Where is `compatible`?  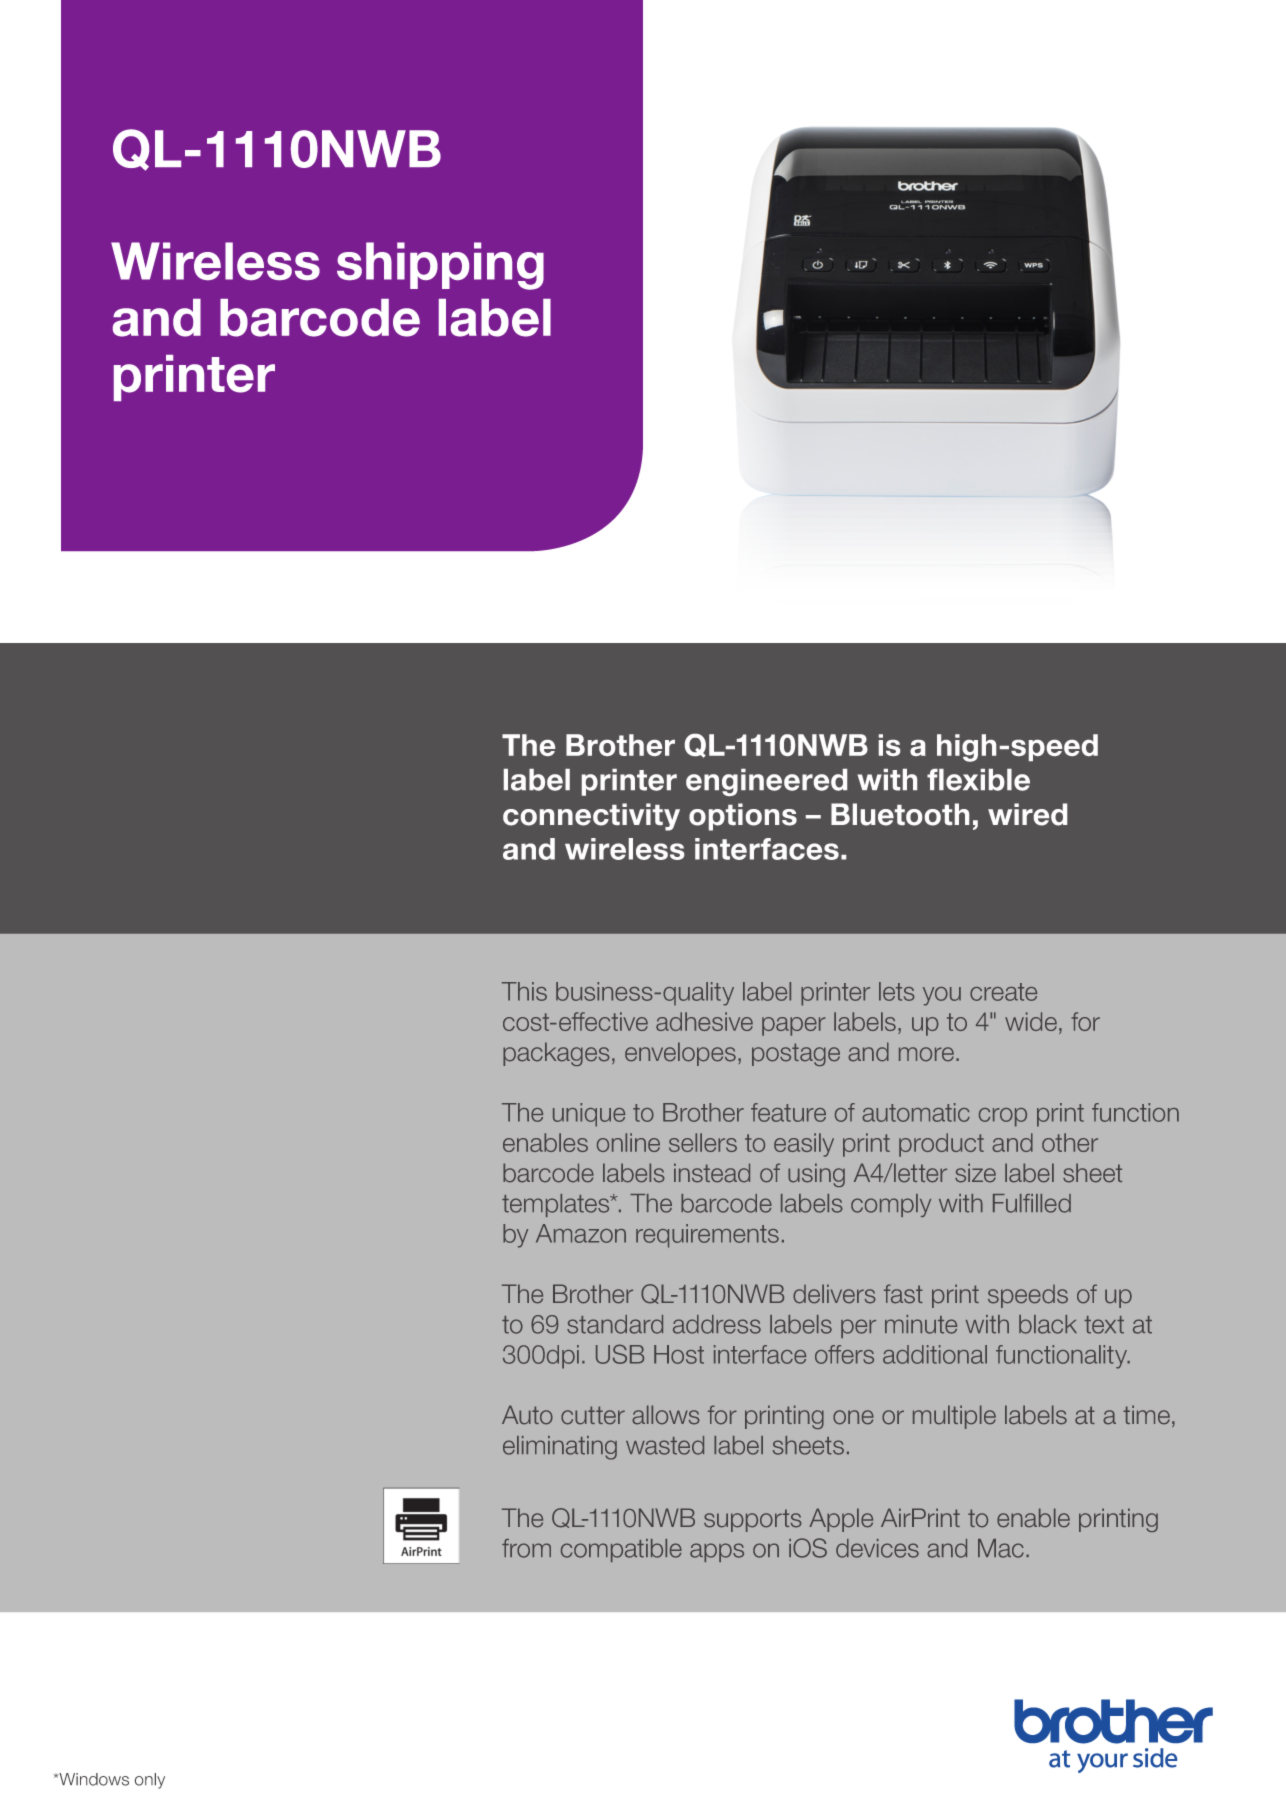
compatible is located at coordinates (621, 1550).
